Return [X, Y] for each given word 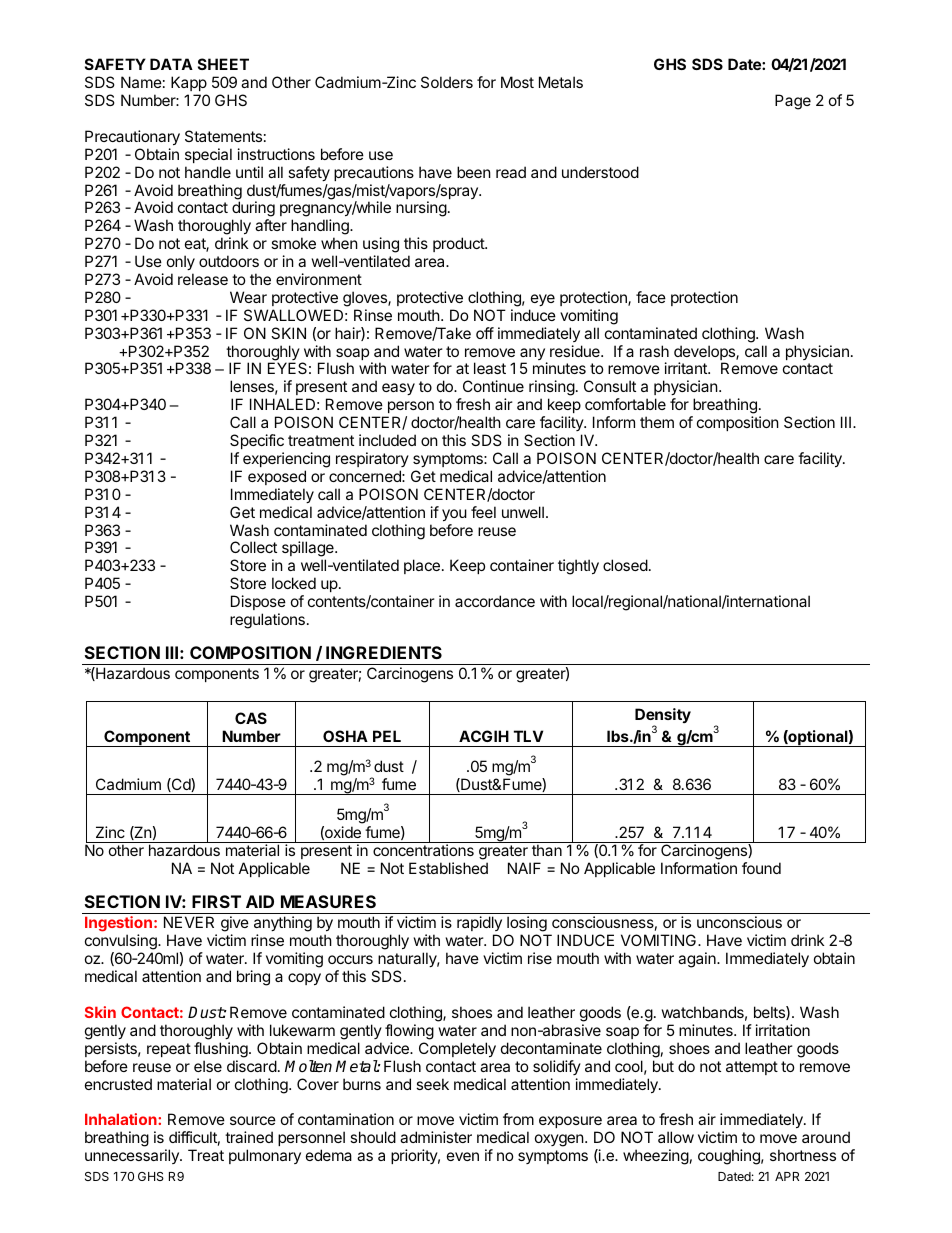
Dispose [258, 602]
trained [249, 1137]
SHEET [223, 64]
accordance [495, 601]
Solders [447, 82]
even [463, 1156]
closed [625, 565]
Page [793, 102]
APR [787, 1176]
